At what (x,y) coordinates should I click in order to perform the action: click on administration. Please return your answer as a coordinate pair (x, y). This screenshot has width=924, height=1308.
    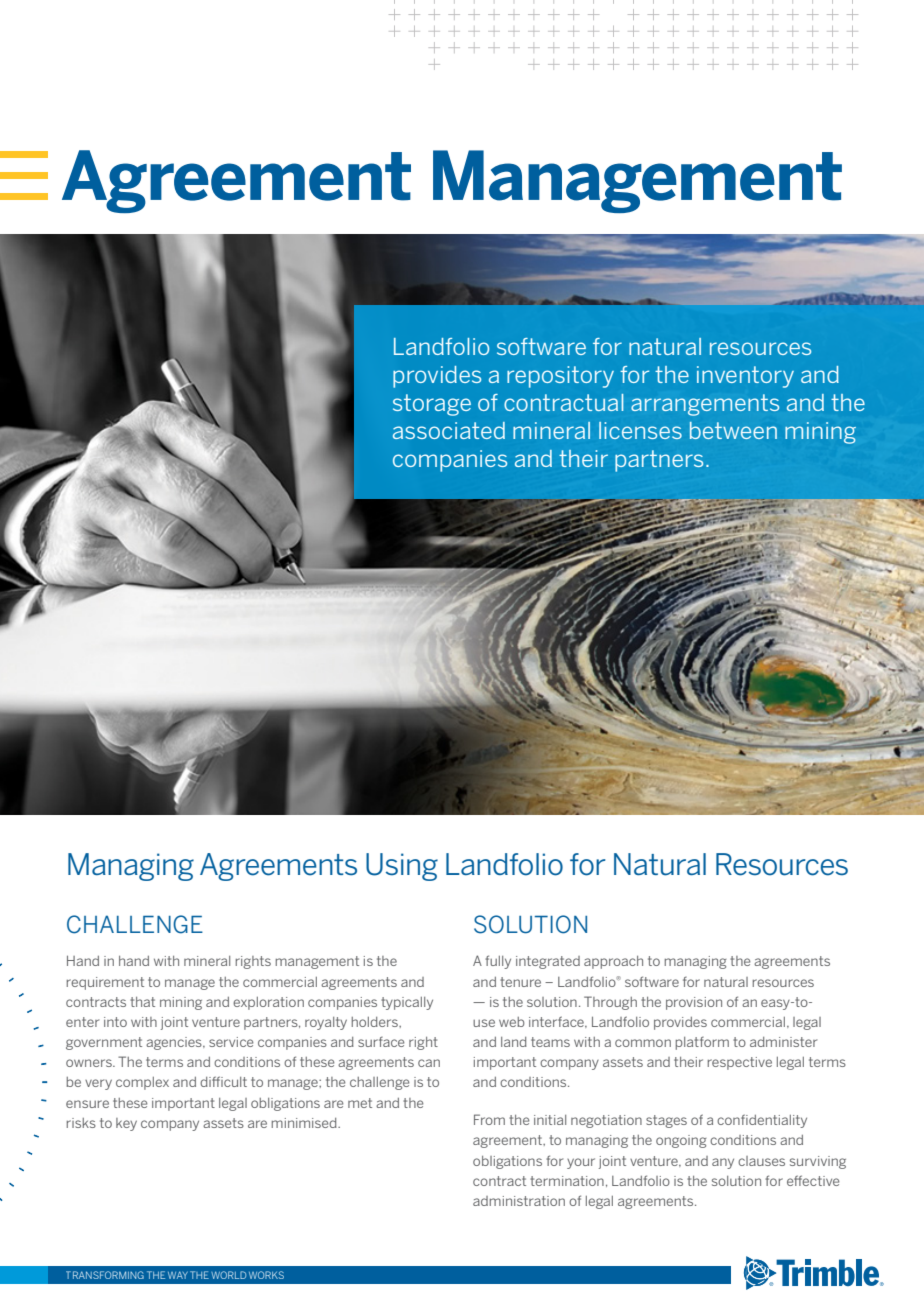
    Looking at the image, I should click on (519, 1201).
